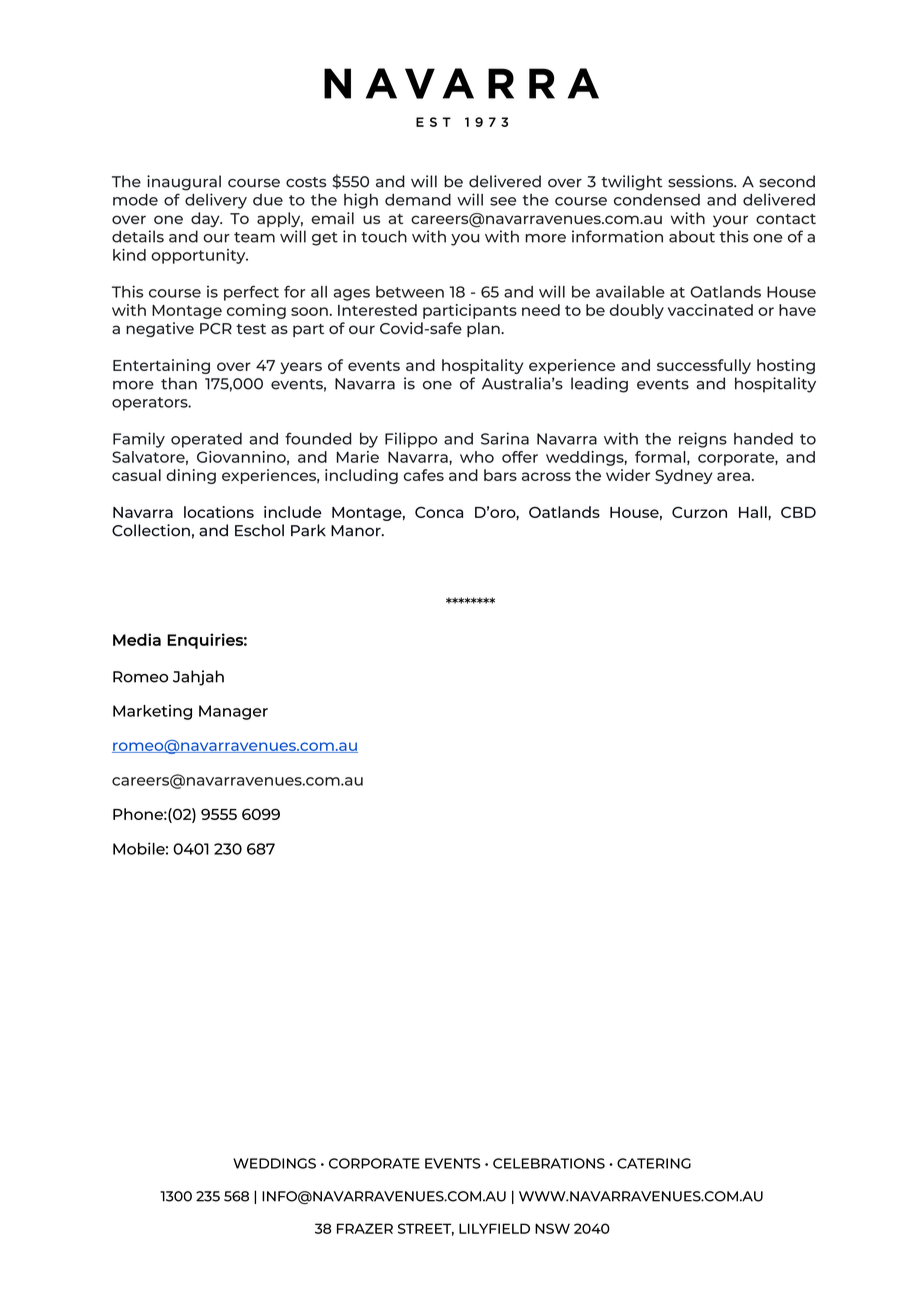 Image resolution: width=924 pixels, height=1308 pixels. What do you see at coordinates (733, 476) in the page?
I see `area` at bounding box center [733, 476].
